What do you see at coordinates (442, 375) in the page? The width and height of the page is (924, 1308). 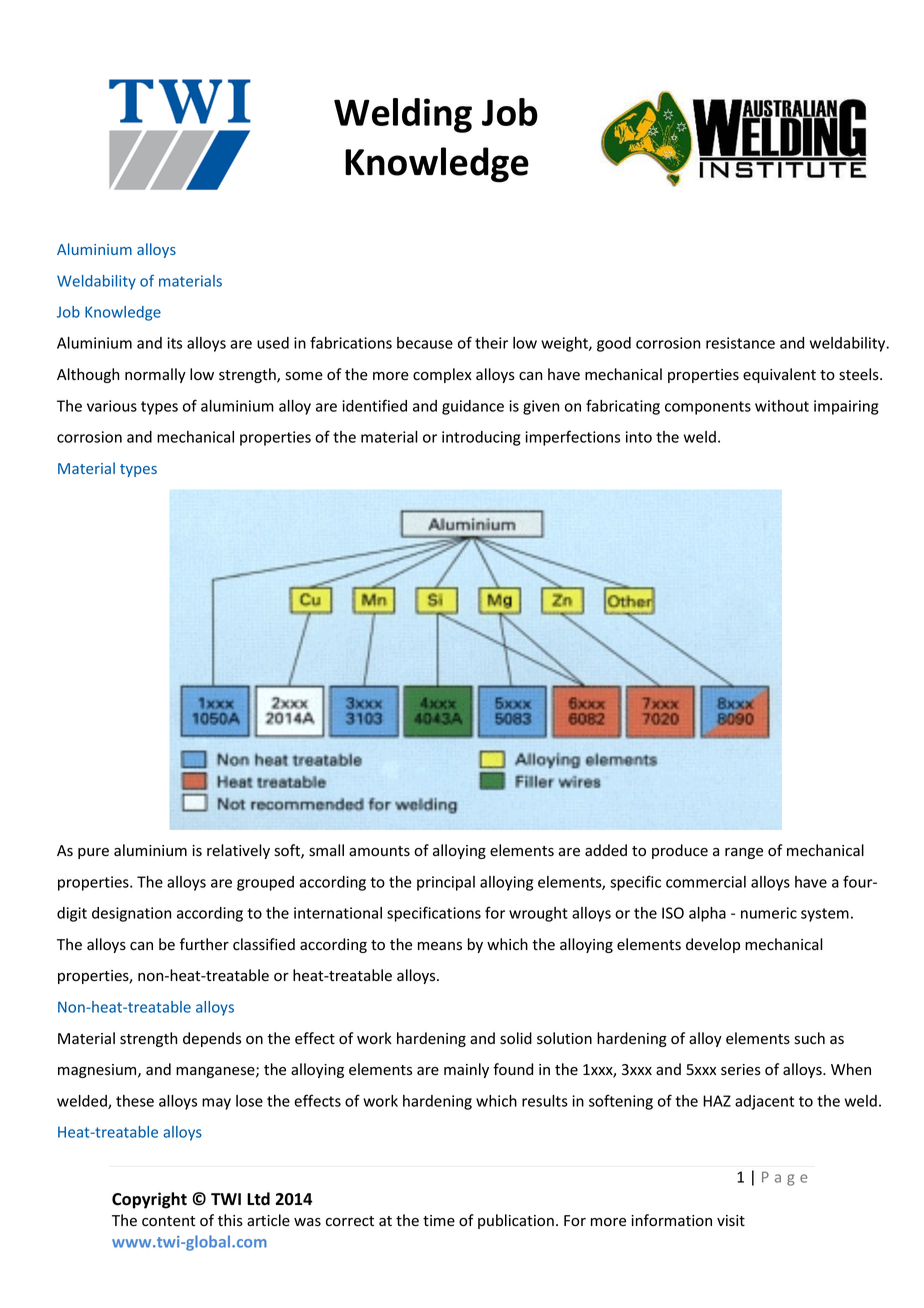 I see `complex` at bounding box center [442, 375].
